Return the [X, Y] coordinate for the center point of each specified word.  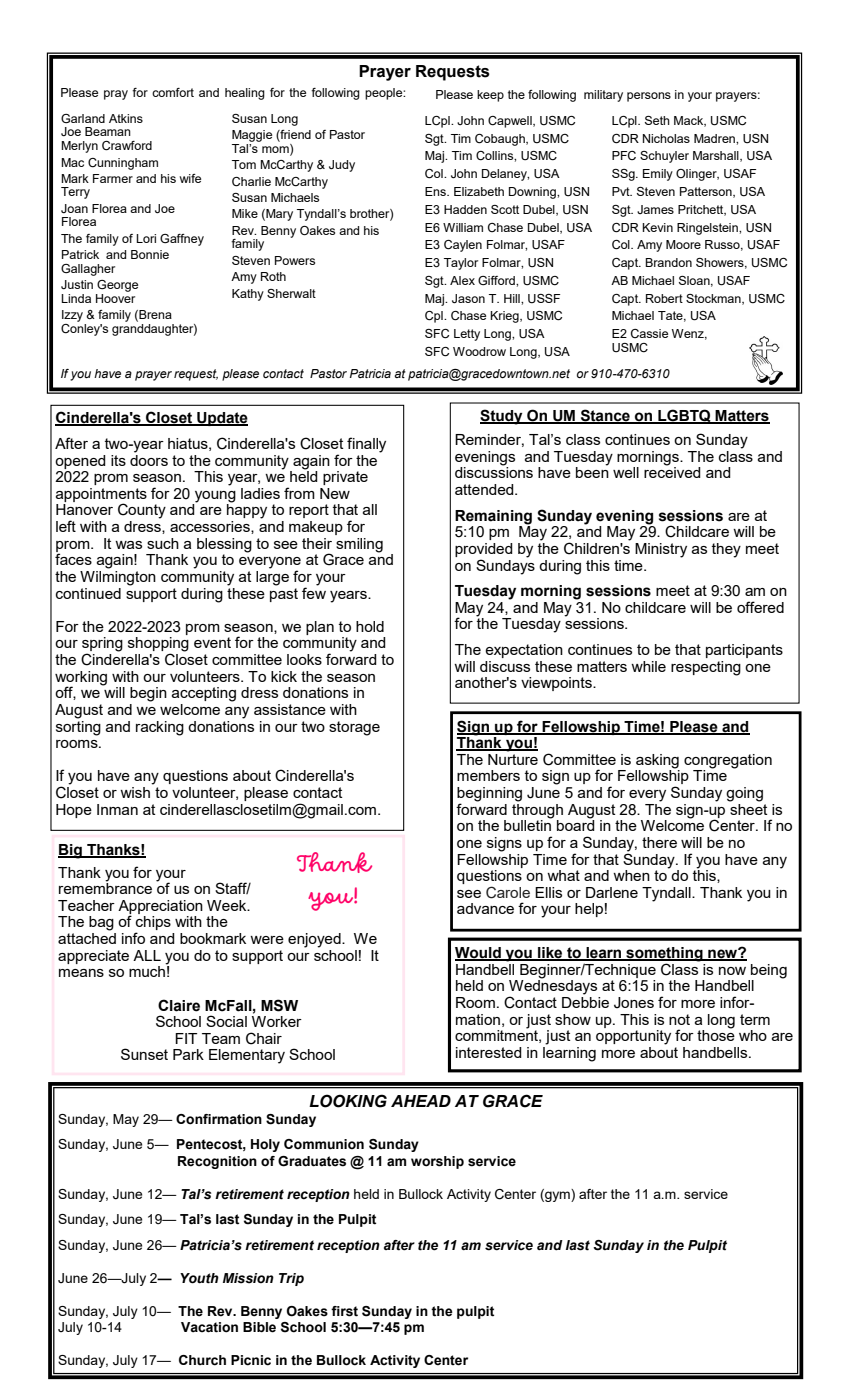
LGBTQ [684, 416]
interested [489, 1052]
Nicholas [666, 138]
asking [657, 761]
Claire [179, 1005]
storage [354, 728]
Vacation [209, 1327]
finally [366, 445]
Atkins [126, 118]
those [716, 1034]
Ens [436, 191]
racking [160, 728]
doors [149, 459]
